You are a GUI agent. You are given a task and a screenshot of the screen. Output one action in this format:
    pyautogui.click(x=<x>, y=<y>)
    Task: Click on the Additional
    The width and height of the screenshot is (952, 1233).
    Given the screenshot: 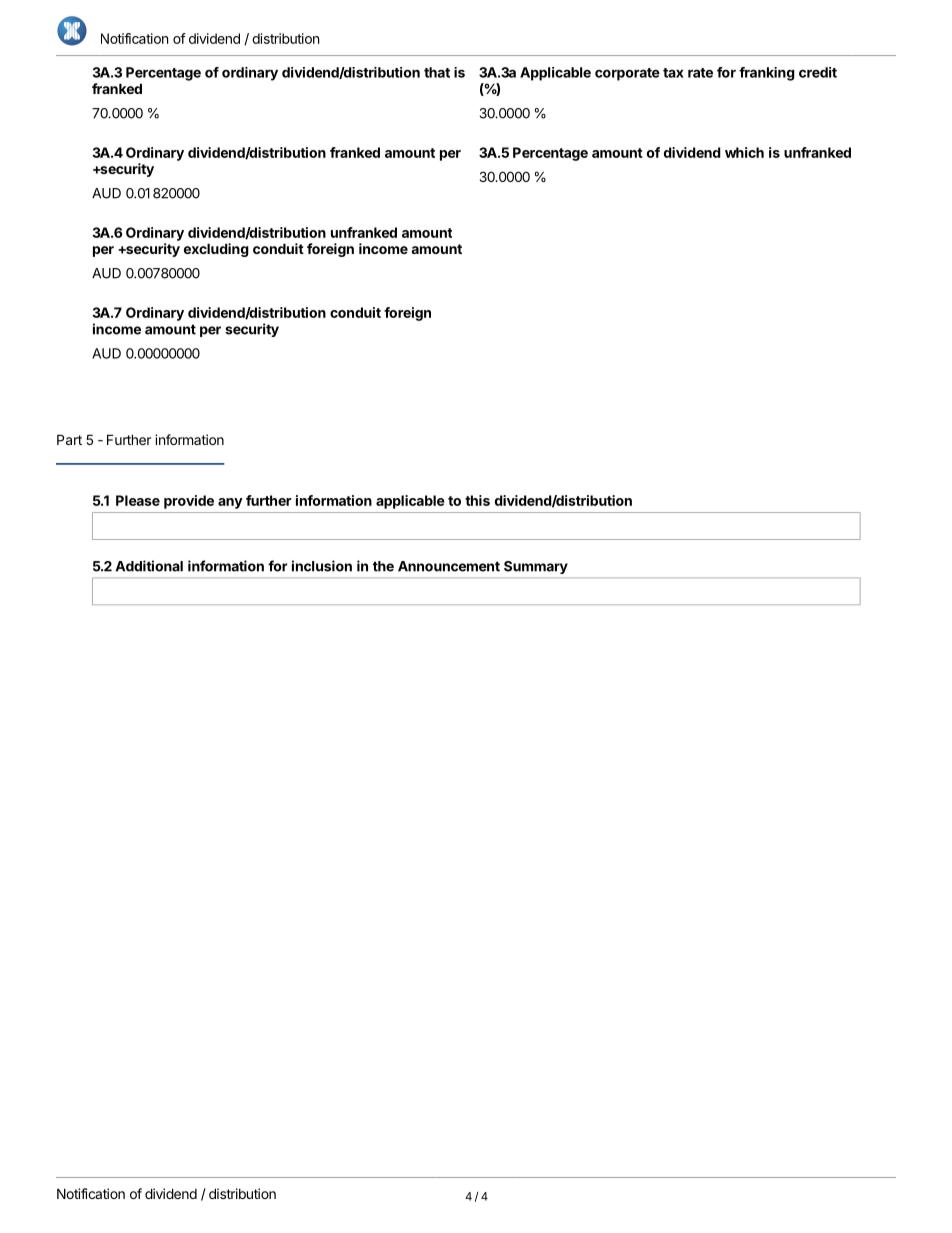 What is the action you would take?
    pyautogui.click(x=149, y=566)
